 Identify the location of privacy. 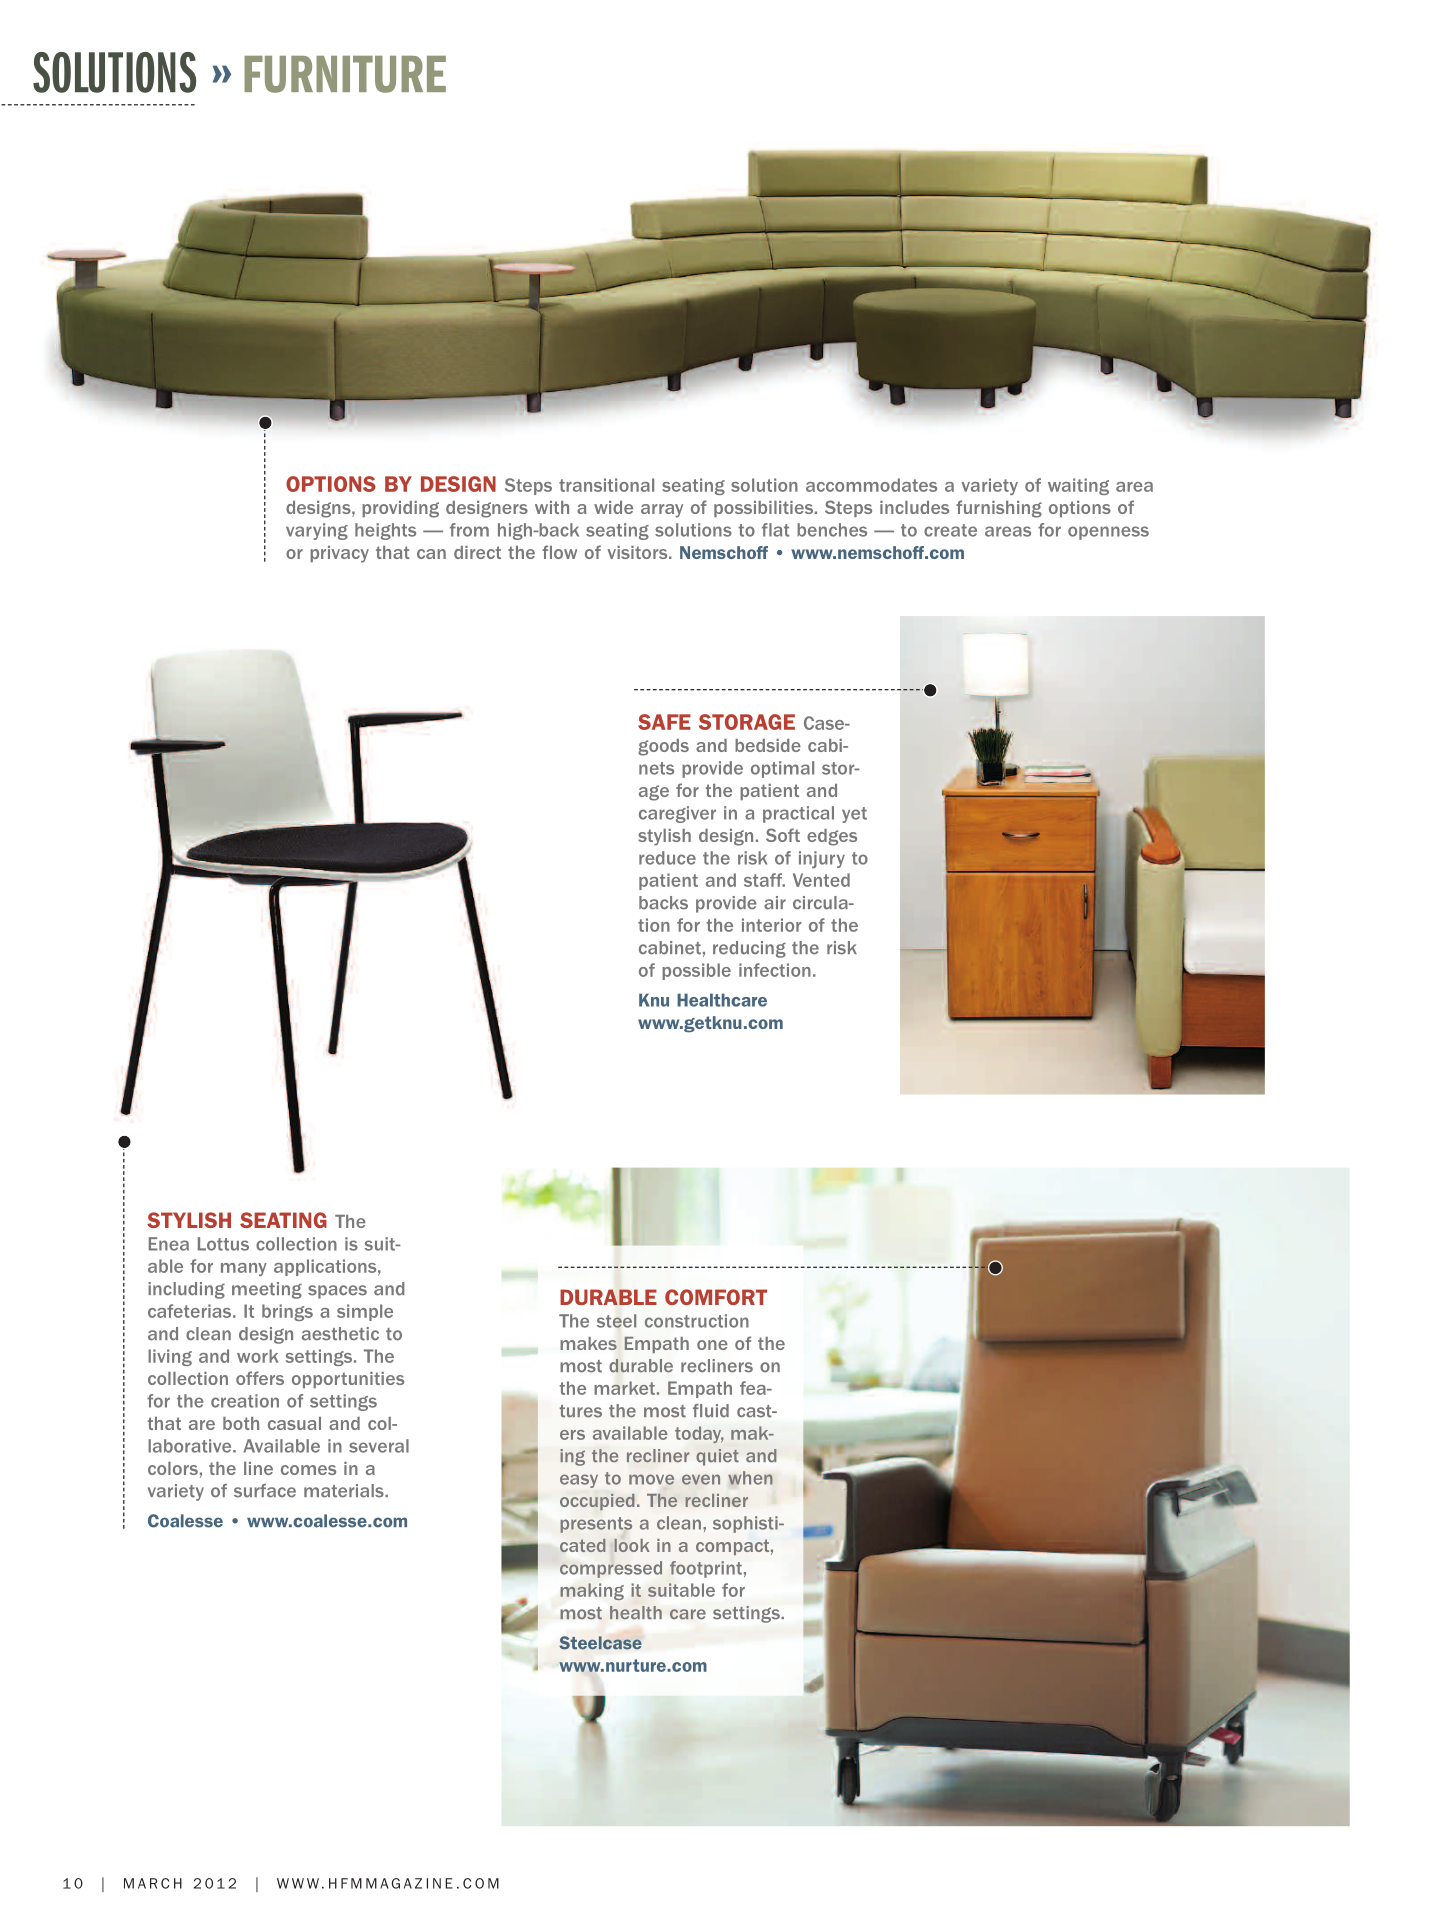
(339, 554).
